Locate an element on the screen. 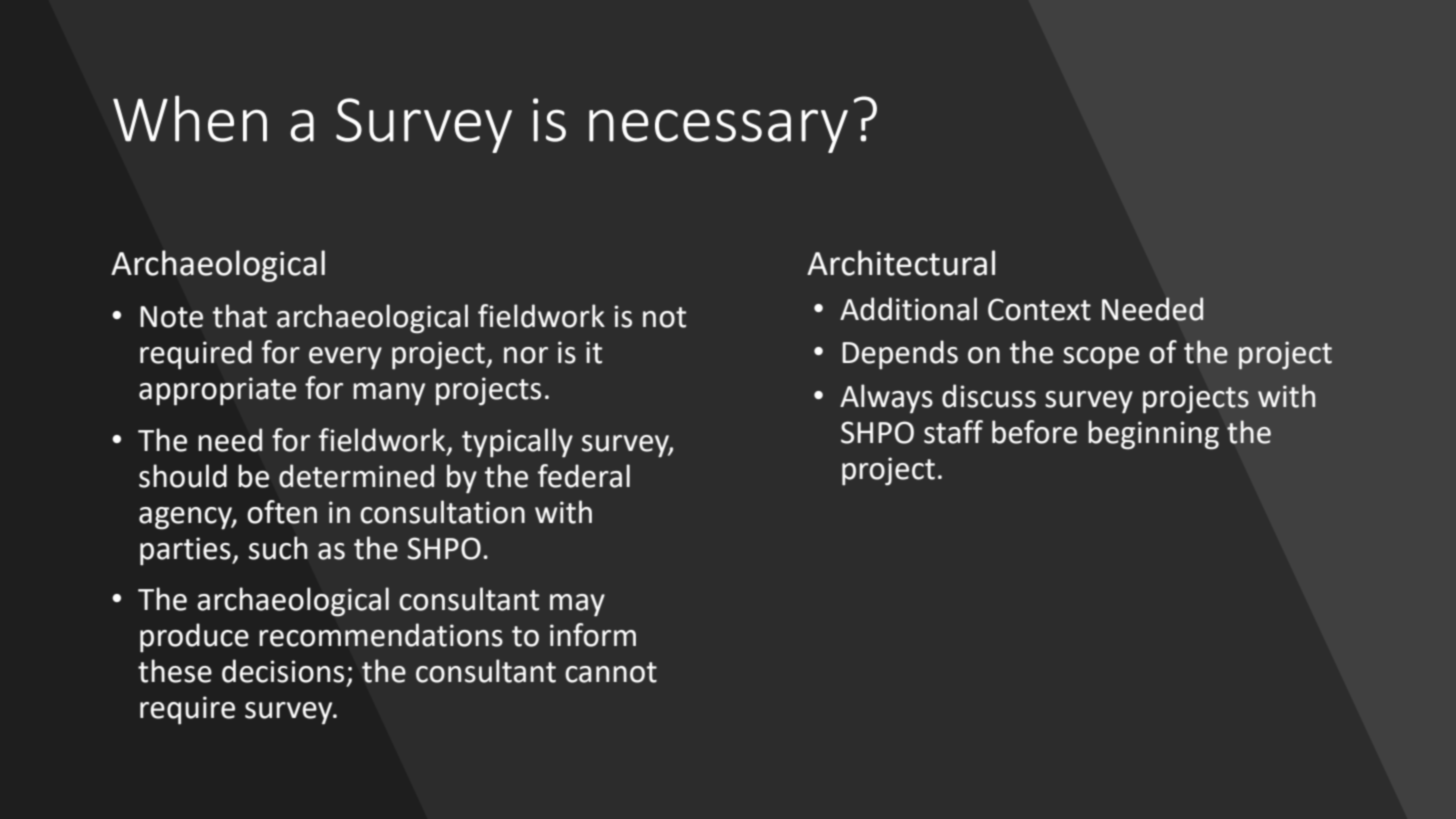 This screenshot has height=819, width=1456. Architectural is located at coordinates (901, 263).
